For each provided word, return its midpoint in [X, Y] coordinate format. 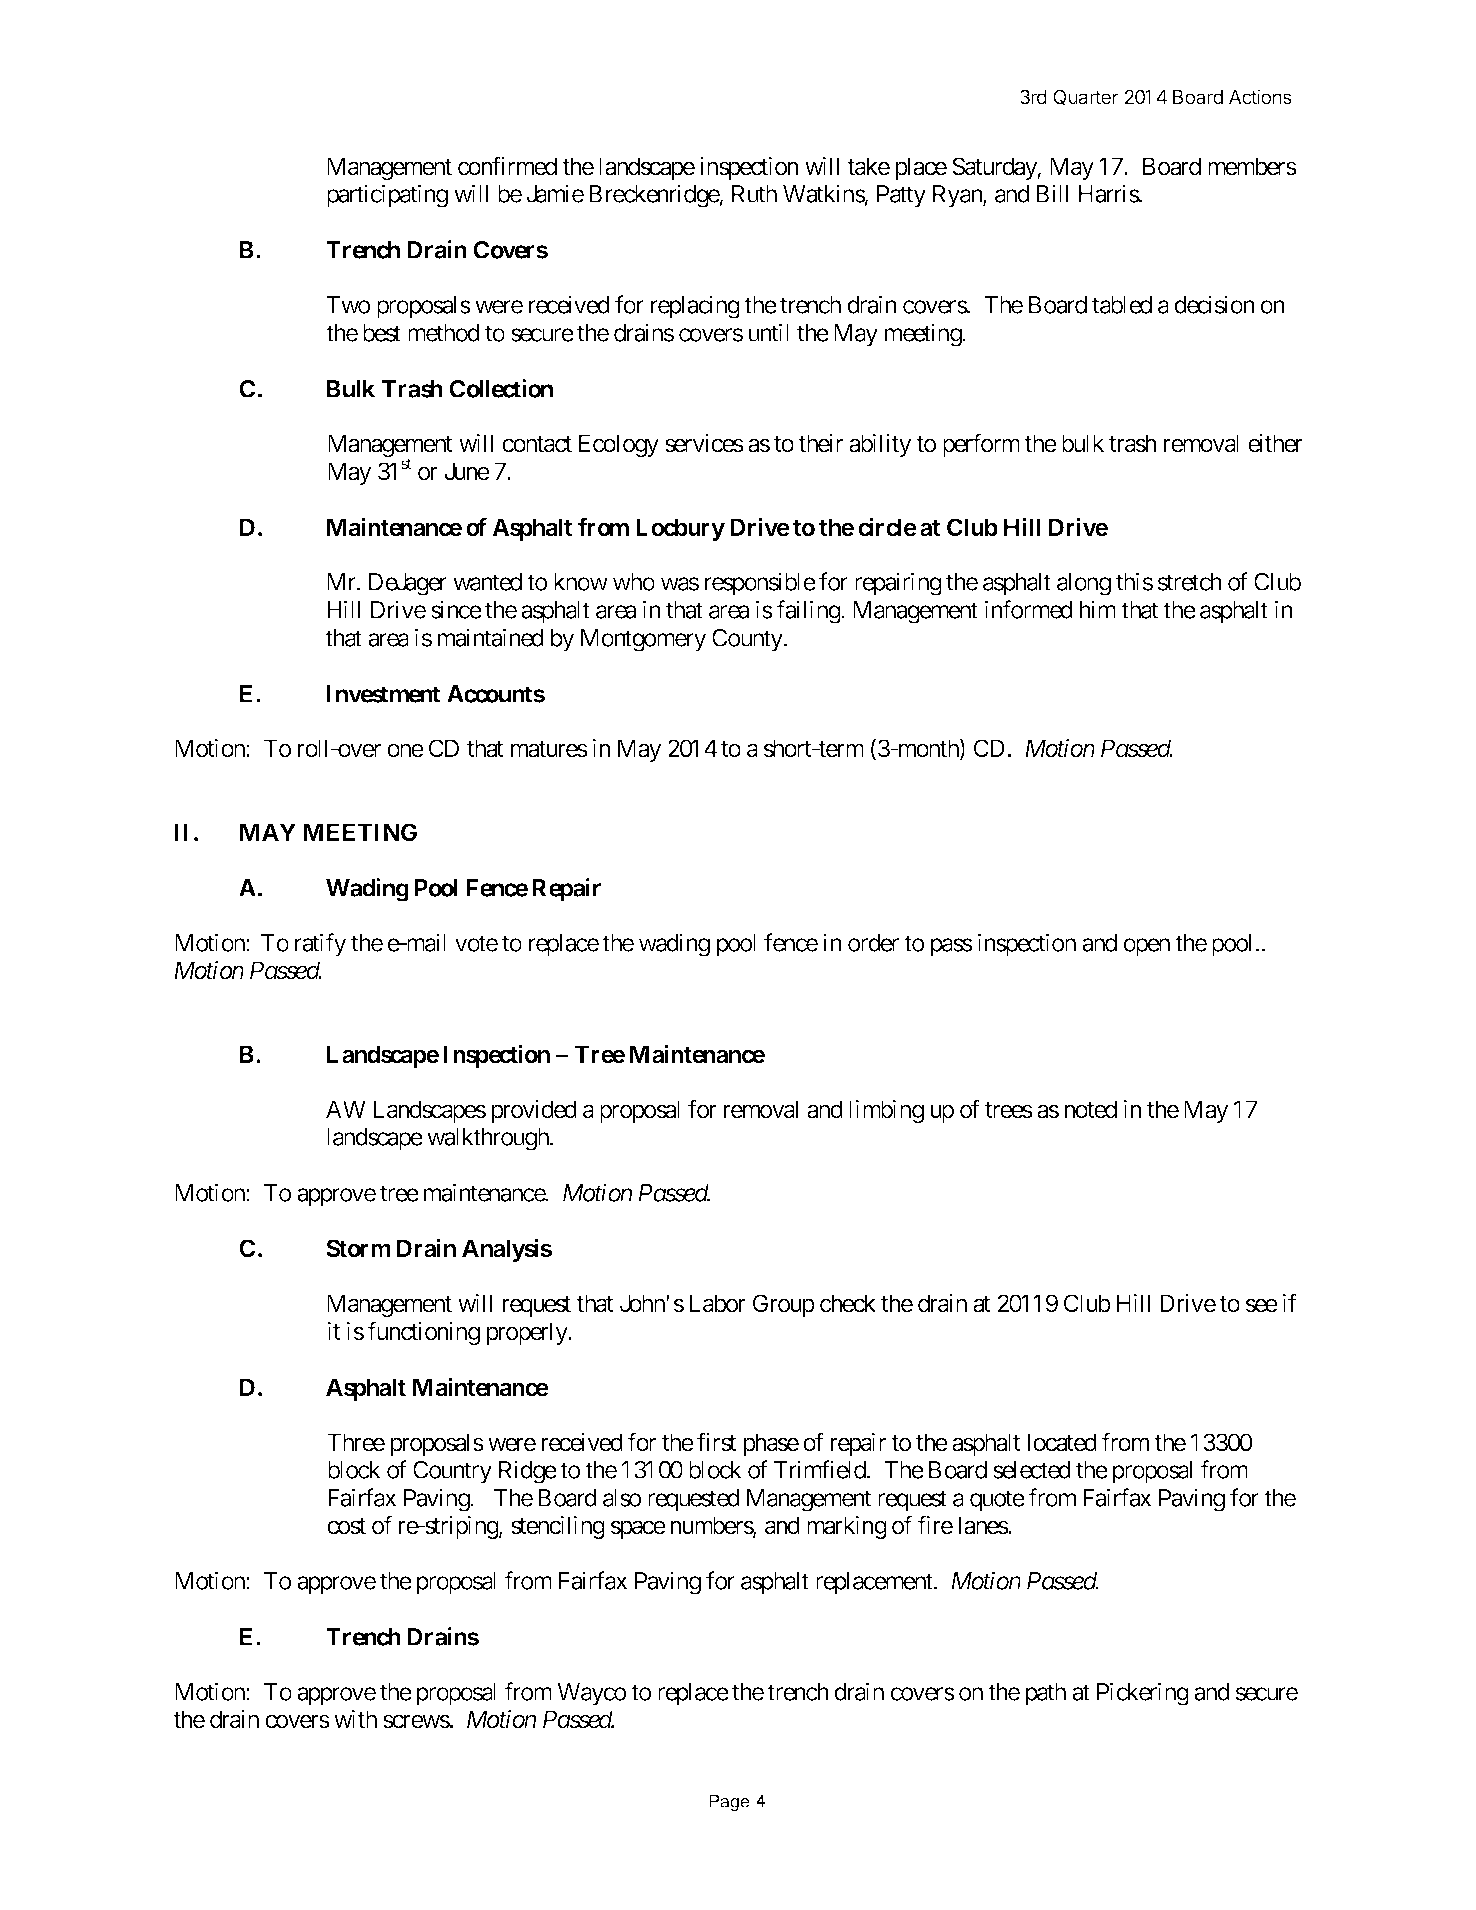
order [873, 943]
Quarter [1086, 97]
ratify [320, 945]
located [1062, 1442]
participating [387, 196]
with [355, 1719]
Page [729, 1803]
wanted [487, 582]
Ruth [754, 194]
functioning [423, 1333]
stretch [1190, 582]
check [848, 1303]
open [1146, 947]
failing [809, 612]
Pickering [1143, 1694]
